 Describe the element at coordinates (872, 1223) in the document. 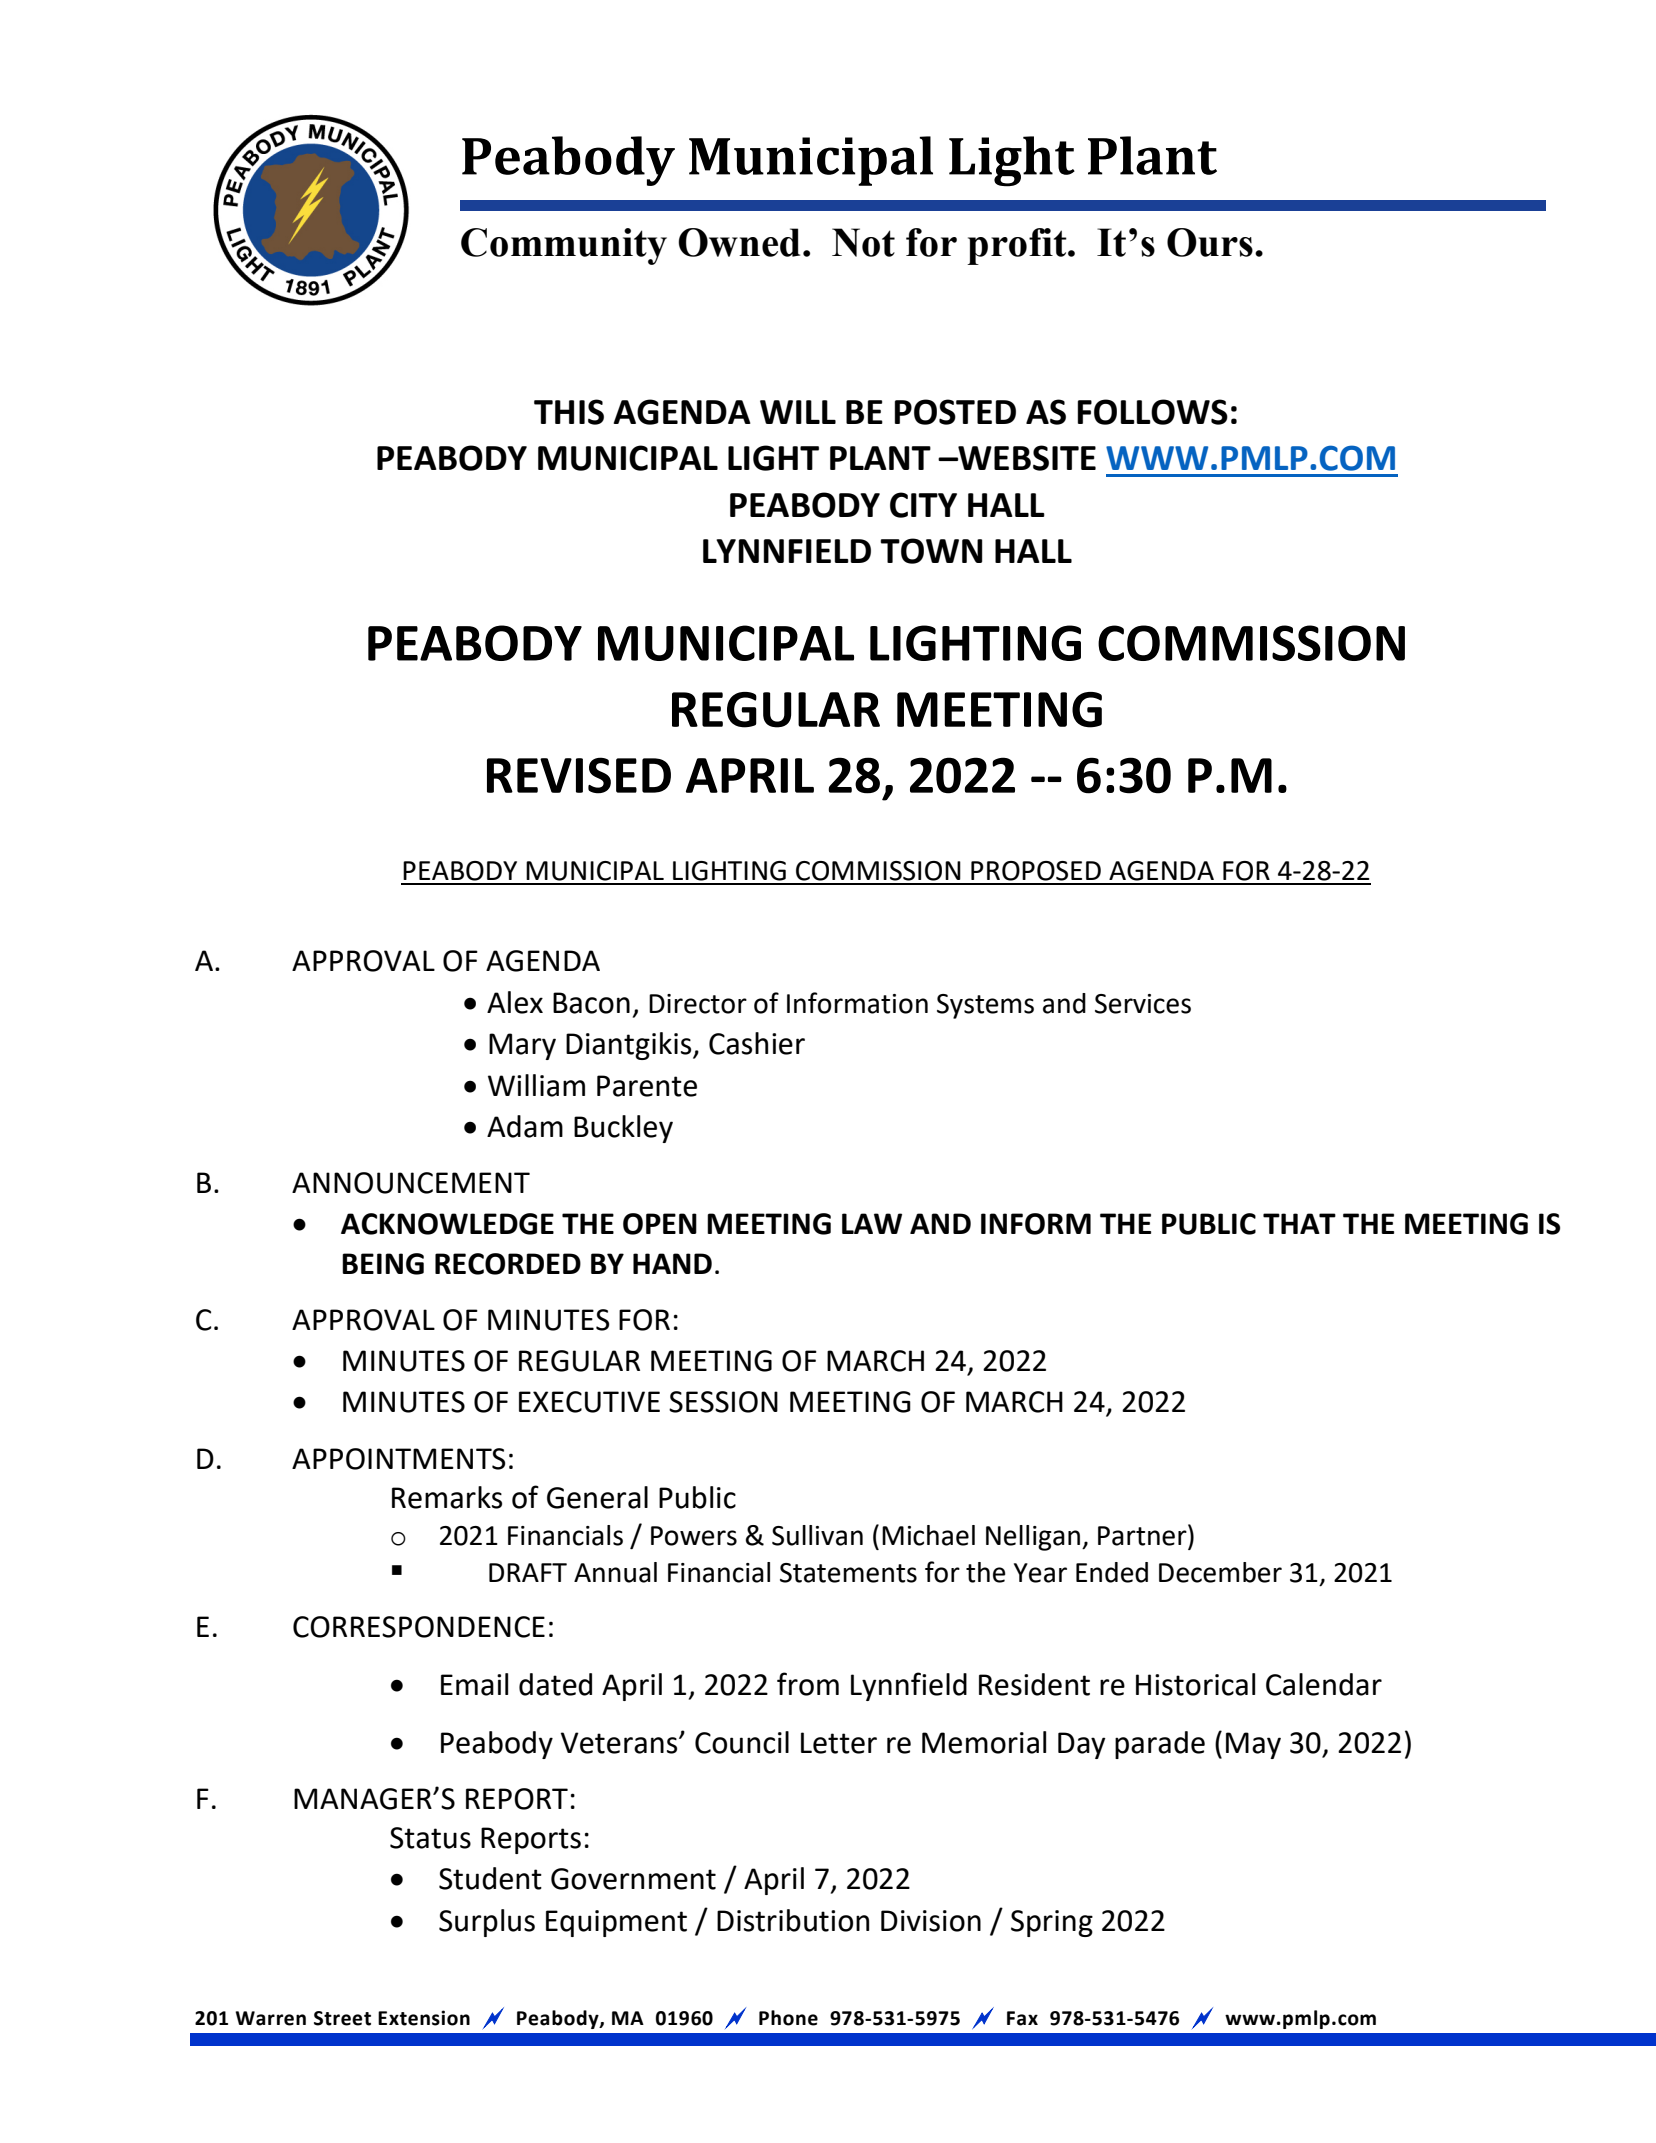

I see `LAW` at that location.
